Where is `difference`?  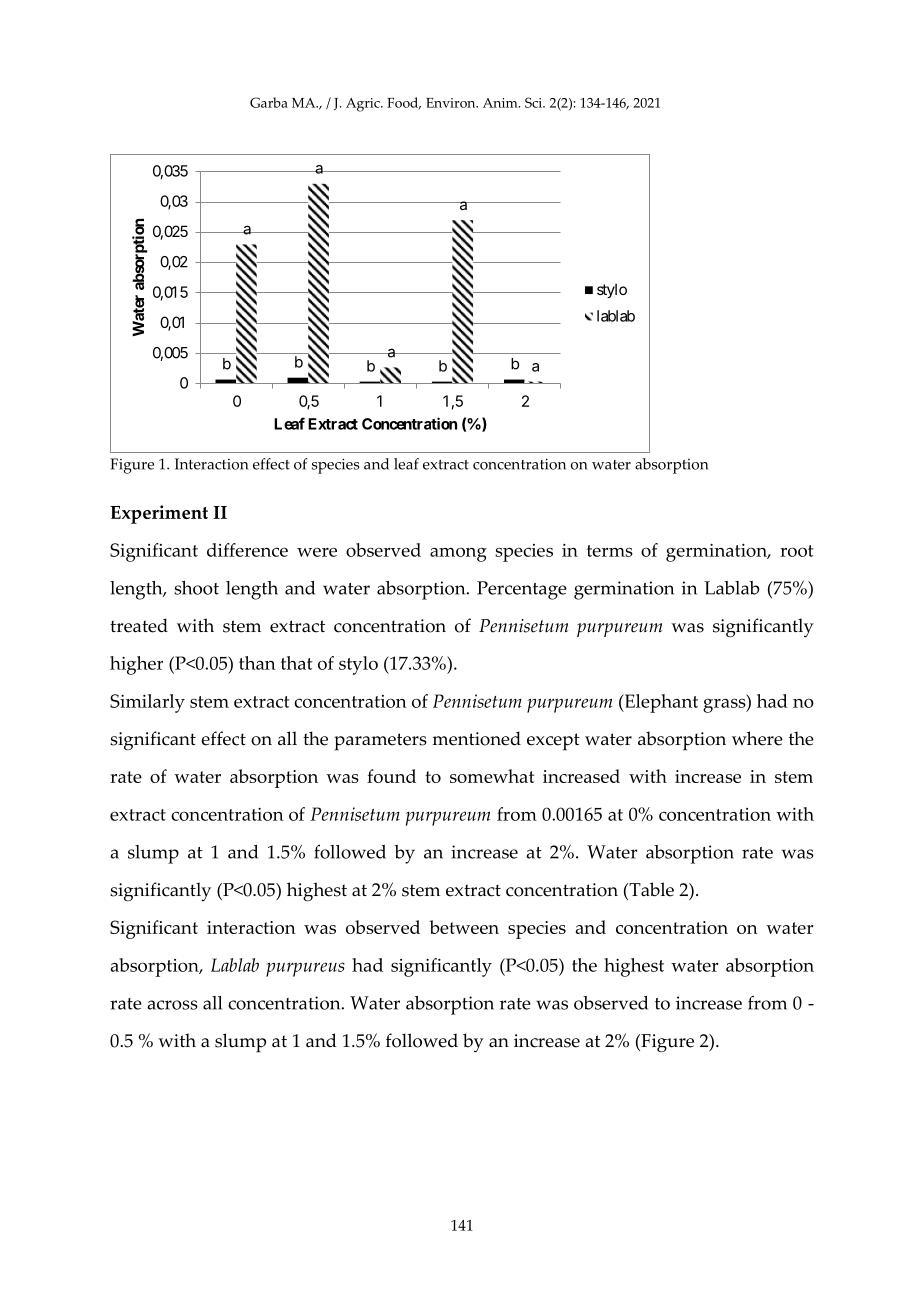
difference is located at coordinates (247, 550).
